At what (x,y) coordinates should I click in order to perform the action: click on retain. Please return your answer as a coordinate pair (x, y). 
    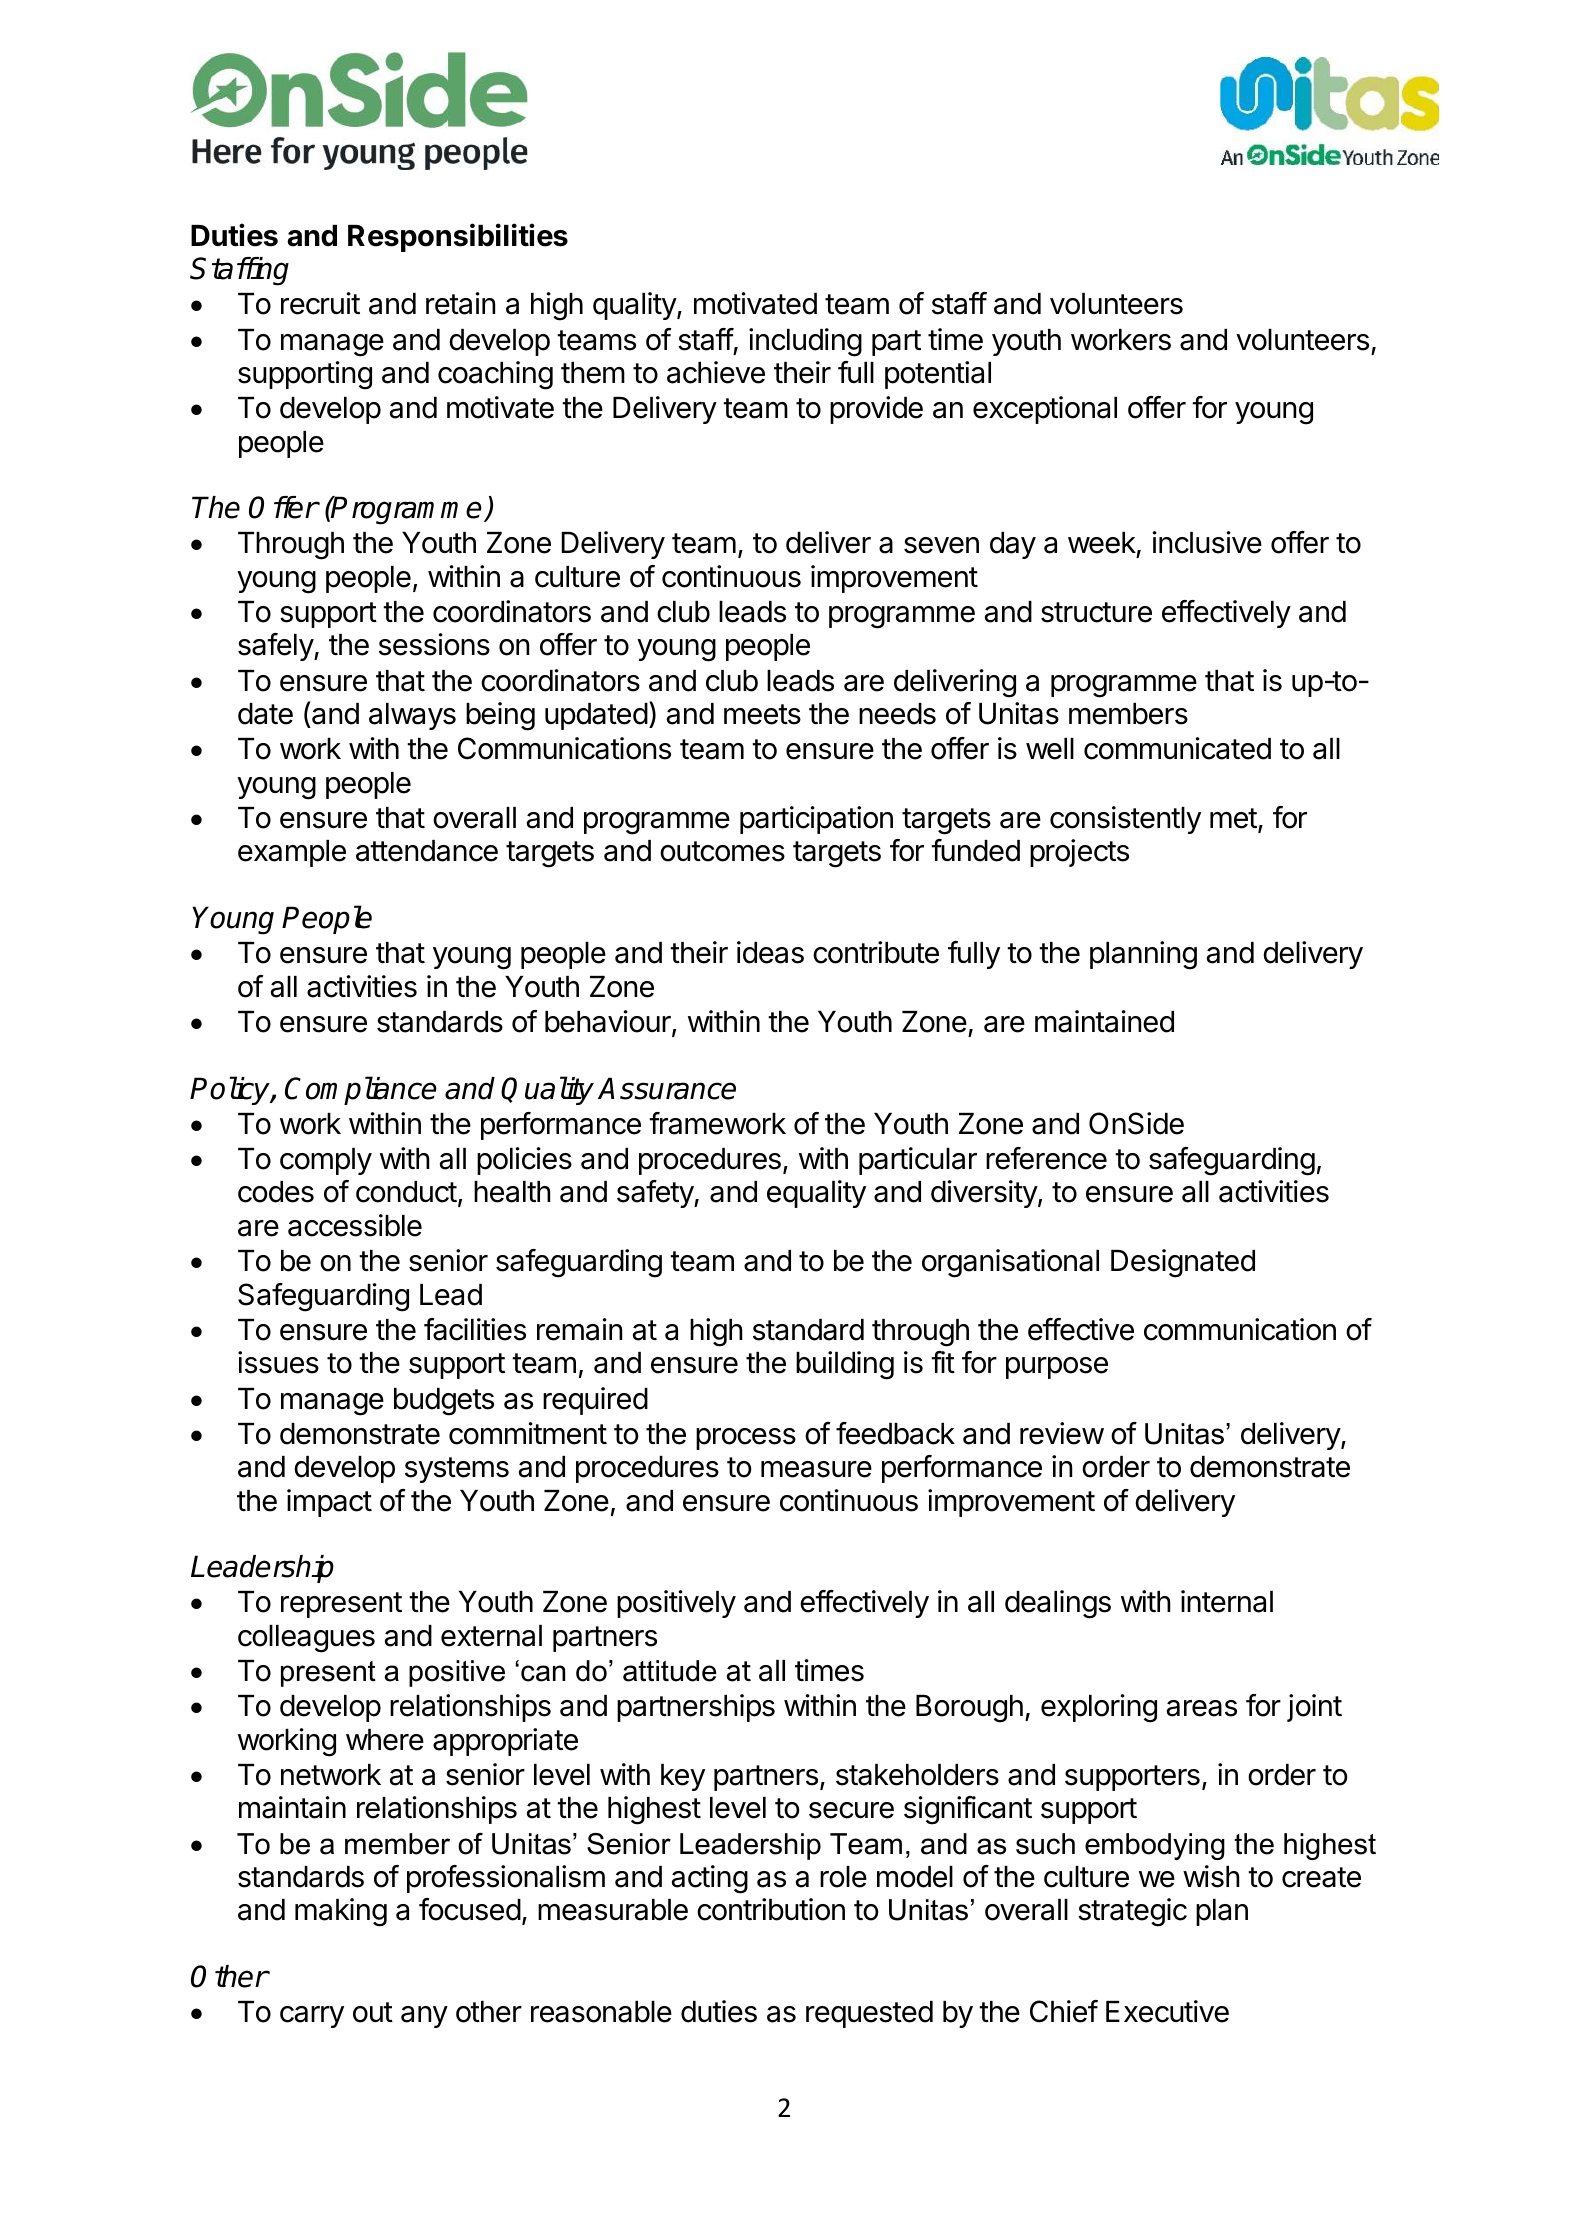
    Looking at the image, I should click on (460, 303).
